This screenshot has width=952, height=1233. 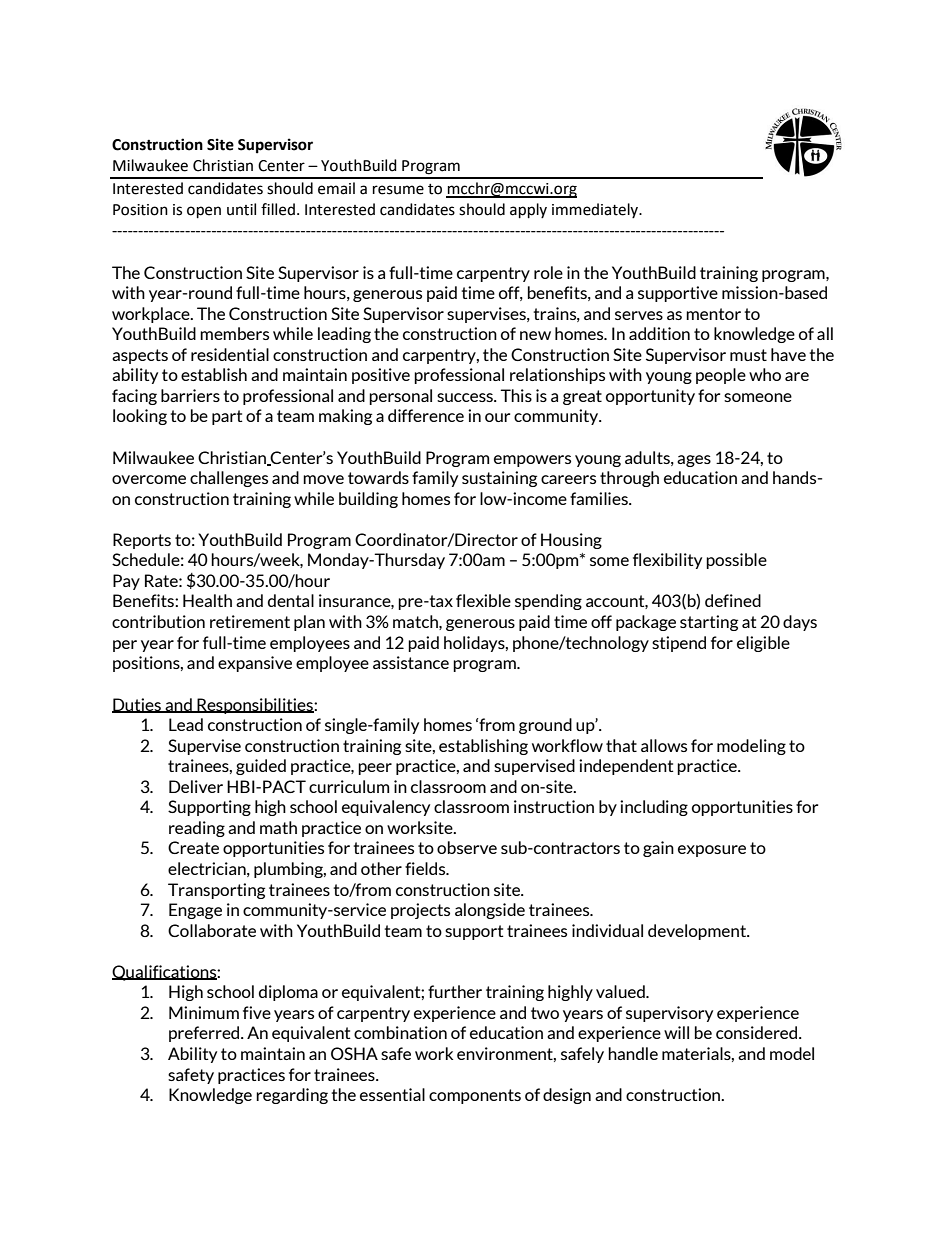 What do you see at coordinates (229, 479) in the screenshot?
I see `challenges` at bounding box center [229, 479].
